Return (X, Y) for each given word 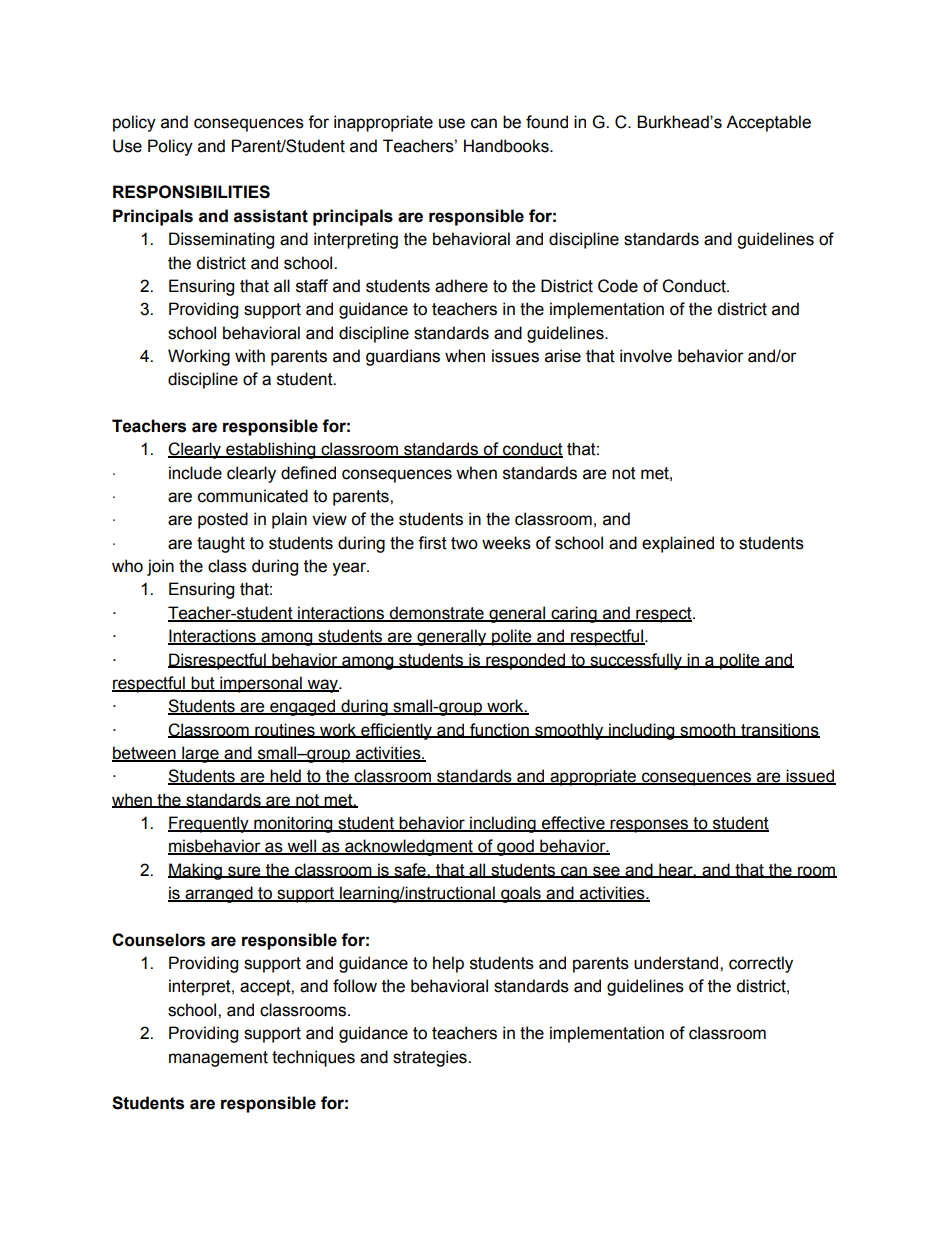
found (547, 122)
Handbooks (507, 146)
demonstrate (437, 613)
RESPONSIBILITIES (191, 192)
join (160, 567)
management (218, 1059)
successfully (636, 661)
